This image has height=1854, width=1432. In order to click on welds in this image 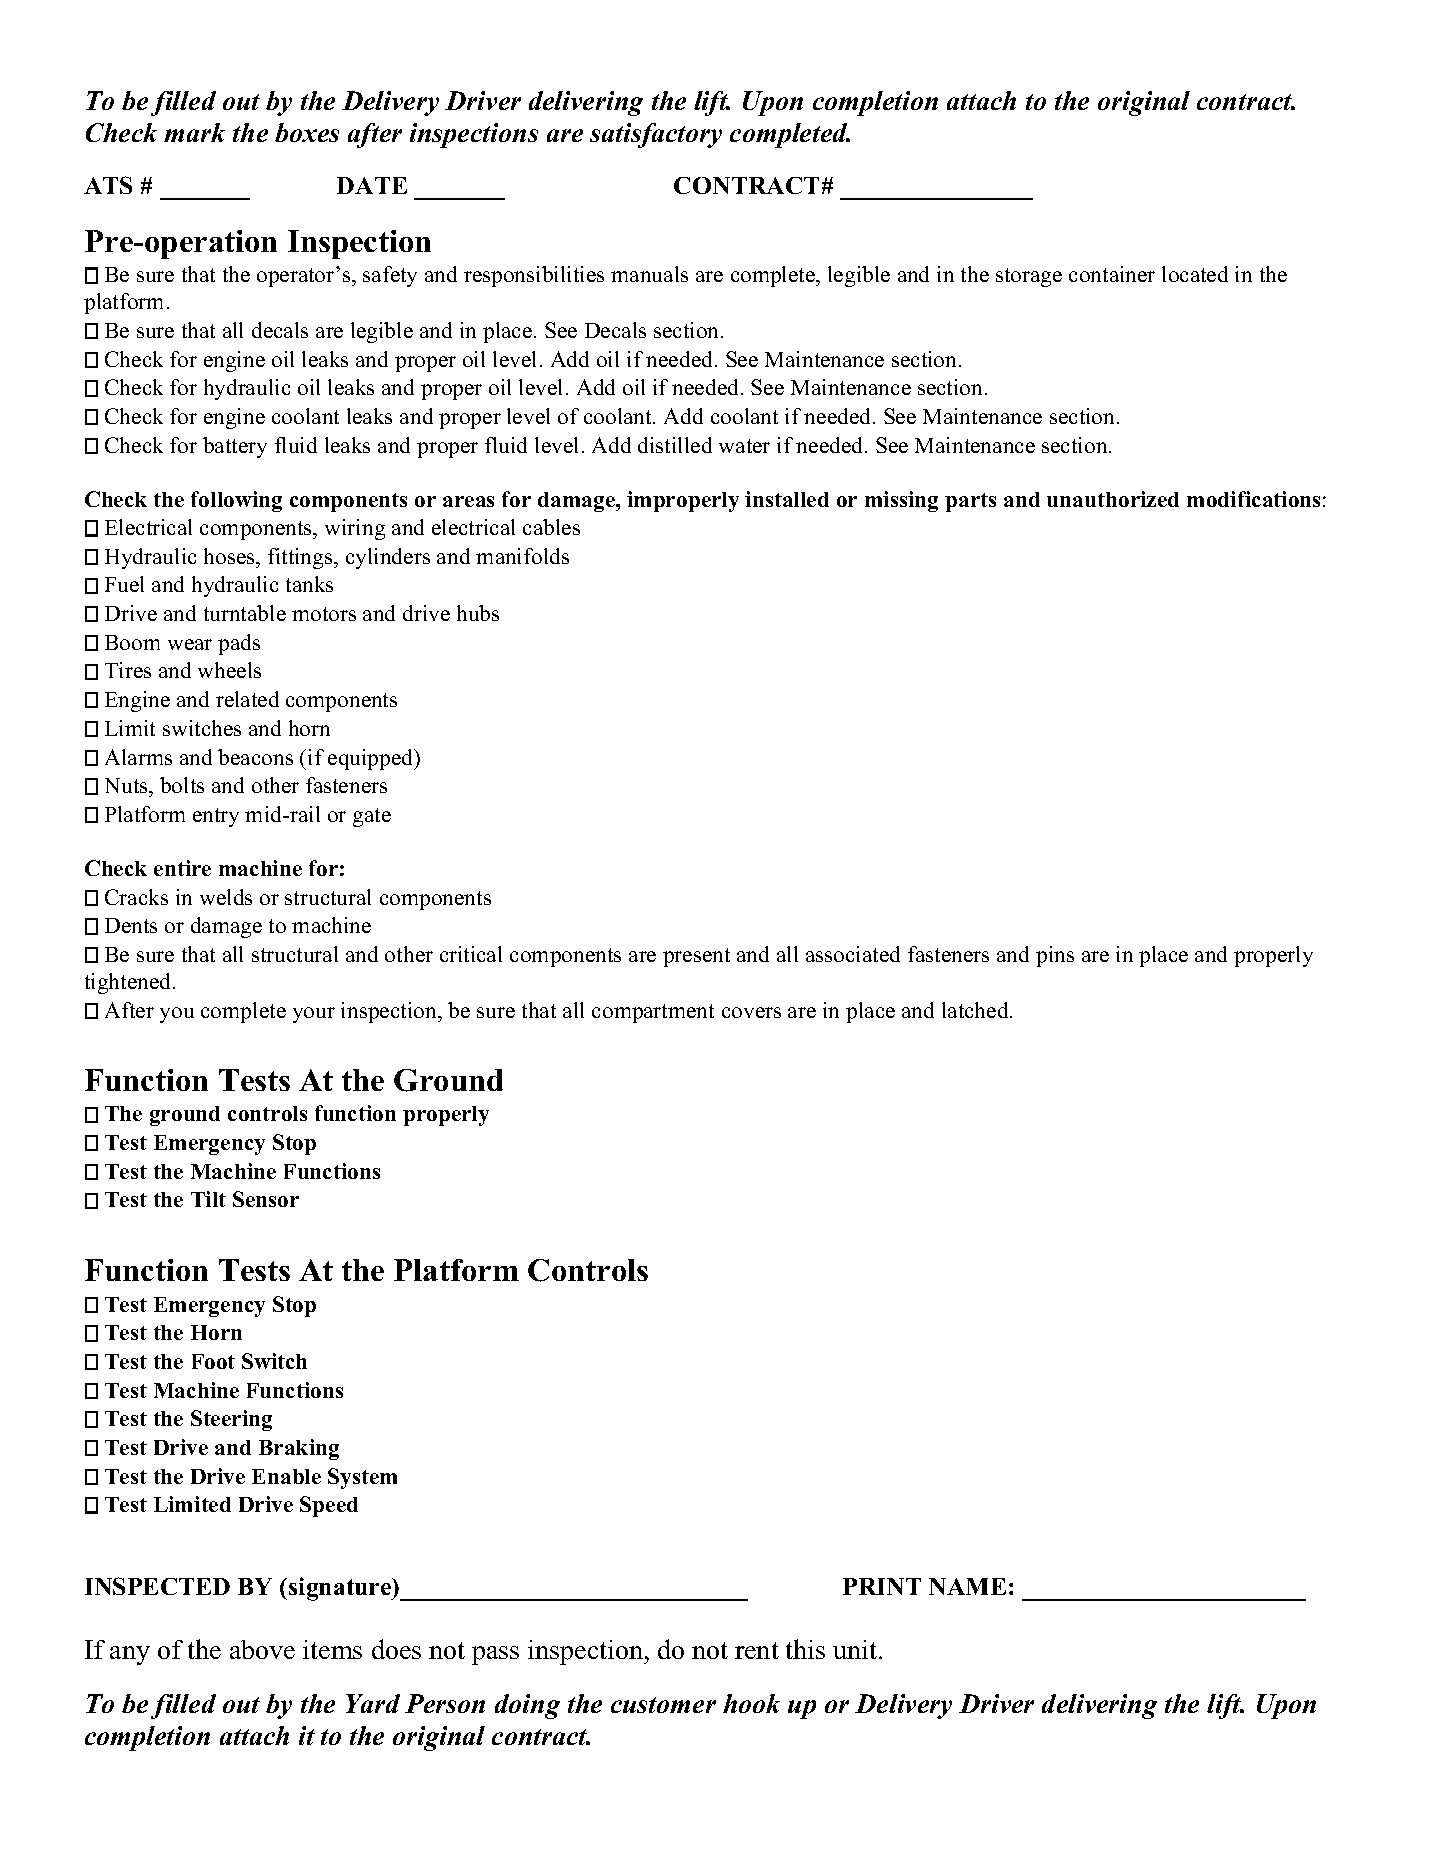, I will do `click(226, 897)`.
